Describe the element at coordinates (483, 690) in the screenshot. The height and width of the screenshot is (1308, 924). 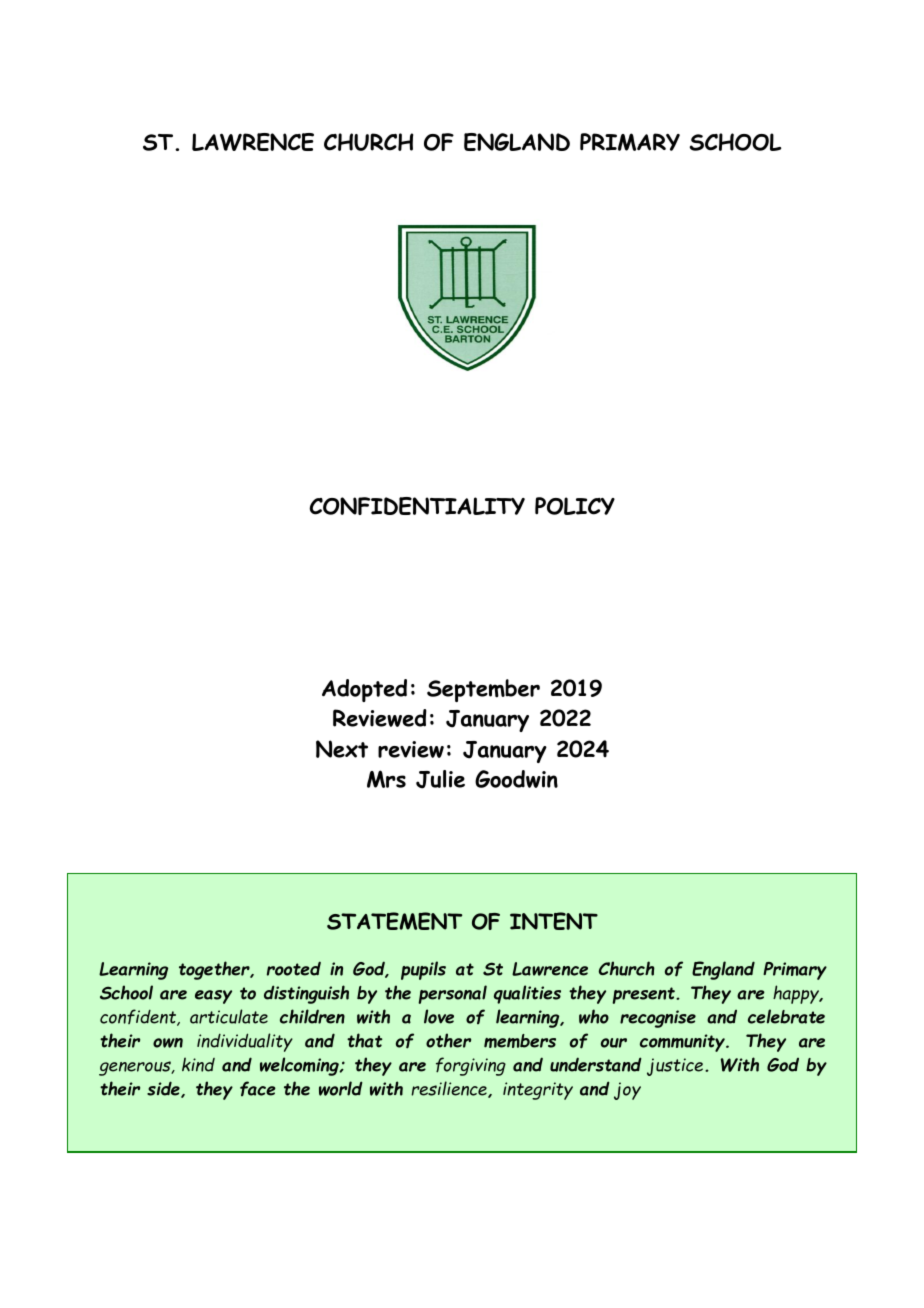
I see `September` at that location.
